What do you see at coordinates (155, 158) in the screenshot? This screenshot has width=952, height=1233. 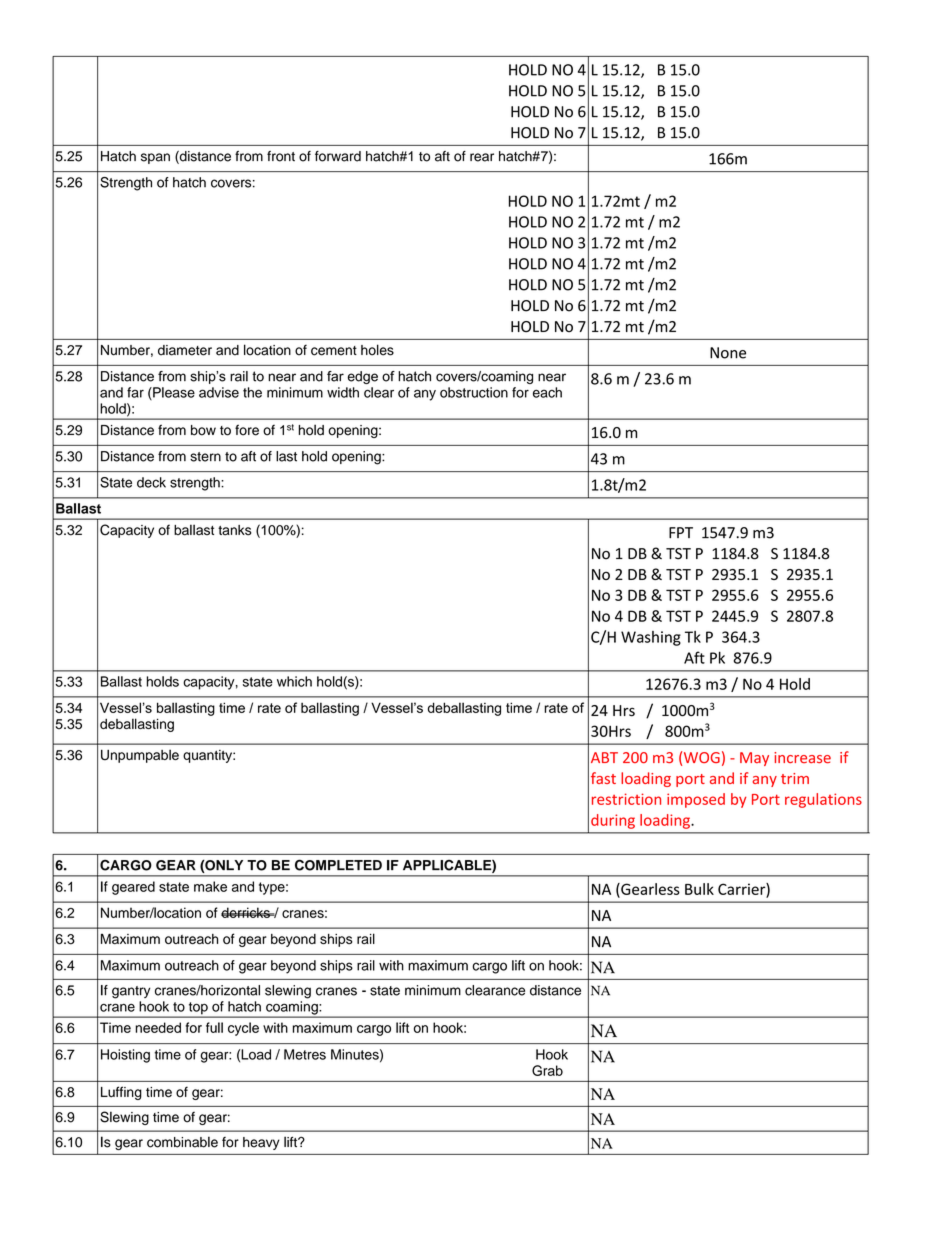 I see `span` at bounding box center [155, 158].
